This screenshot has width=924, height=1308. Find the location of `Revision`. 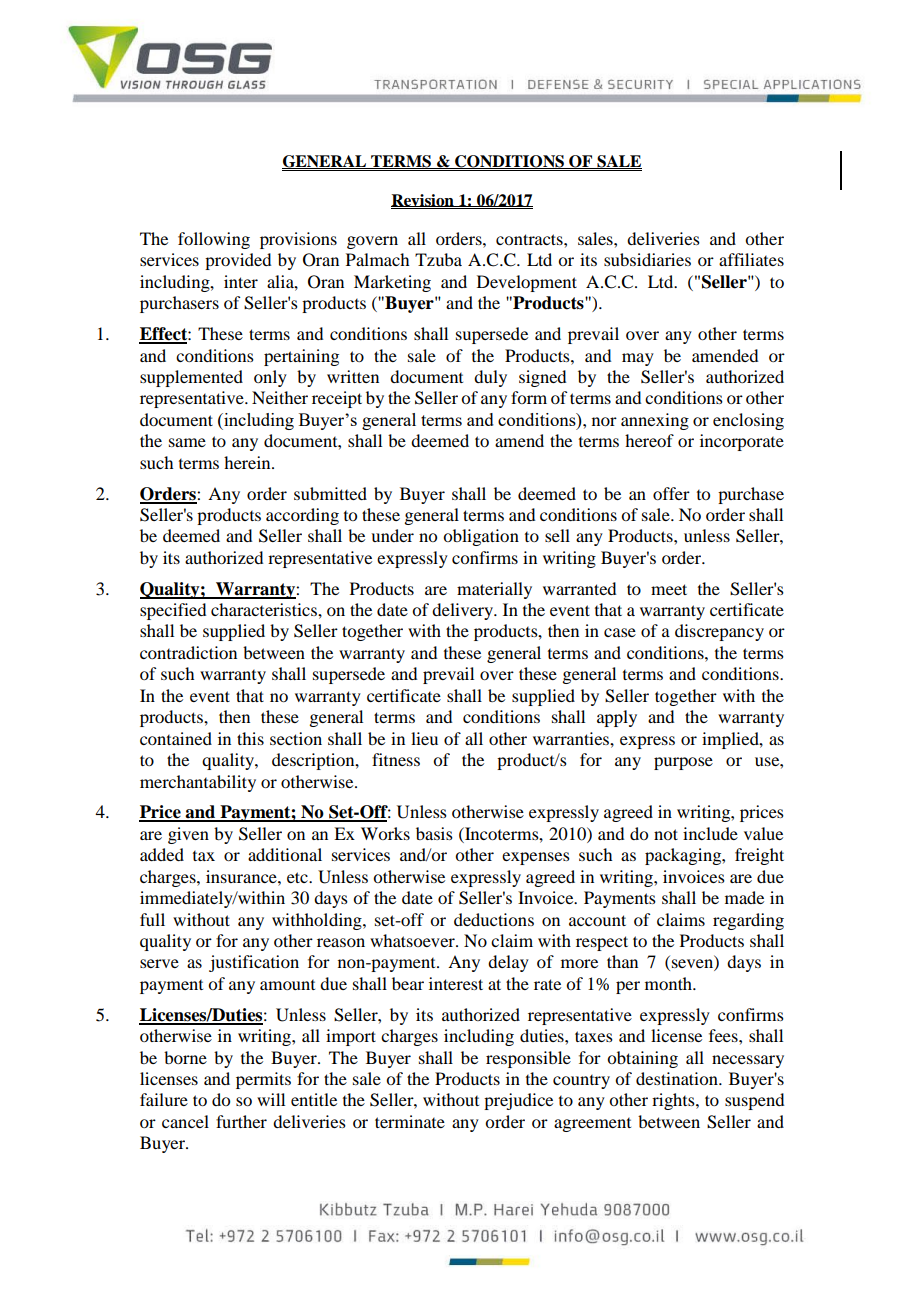

Revision is located at coordinates (423, 200).
